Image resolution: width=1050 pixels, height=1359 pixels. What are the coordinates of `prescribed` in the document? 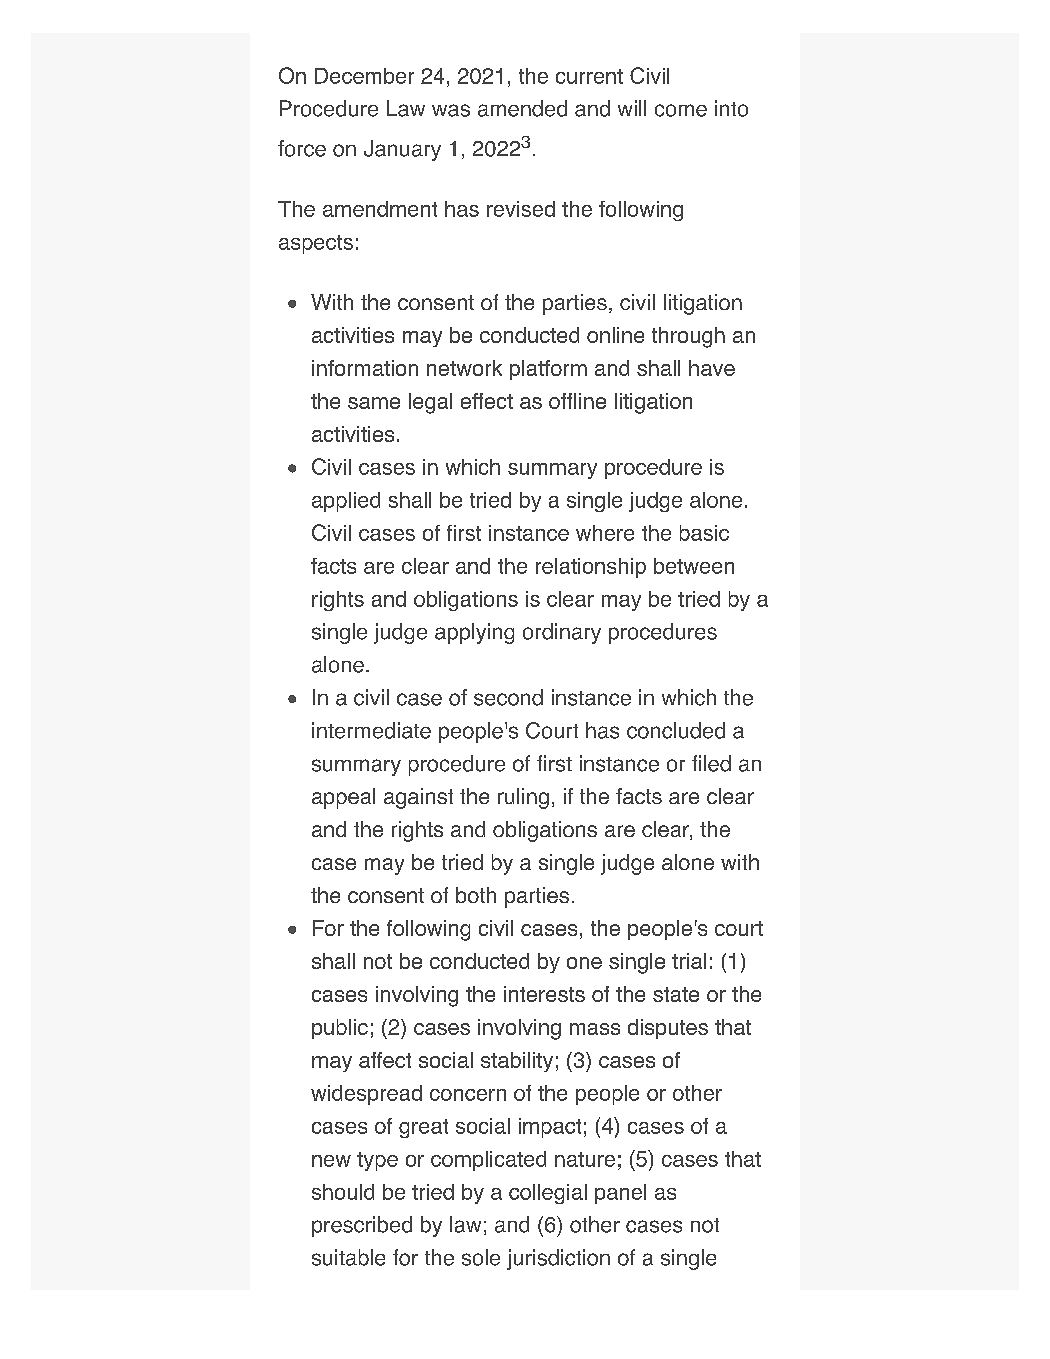 It's located at (362, 1226).
